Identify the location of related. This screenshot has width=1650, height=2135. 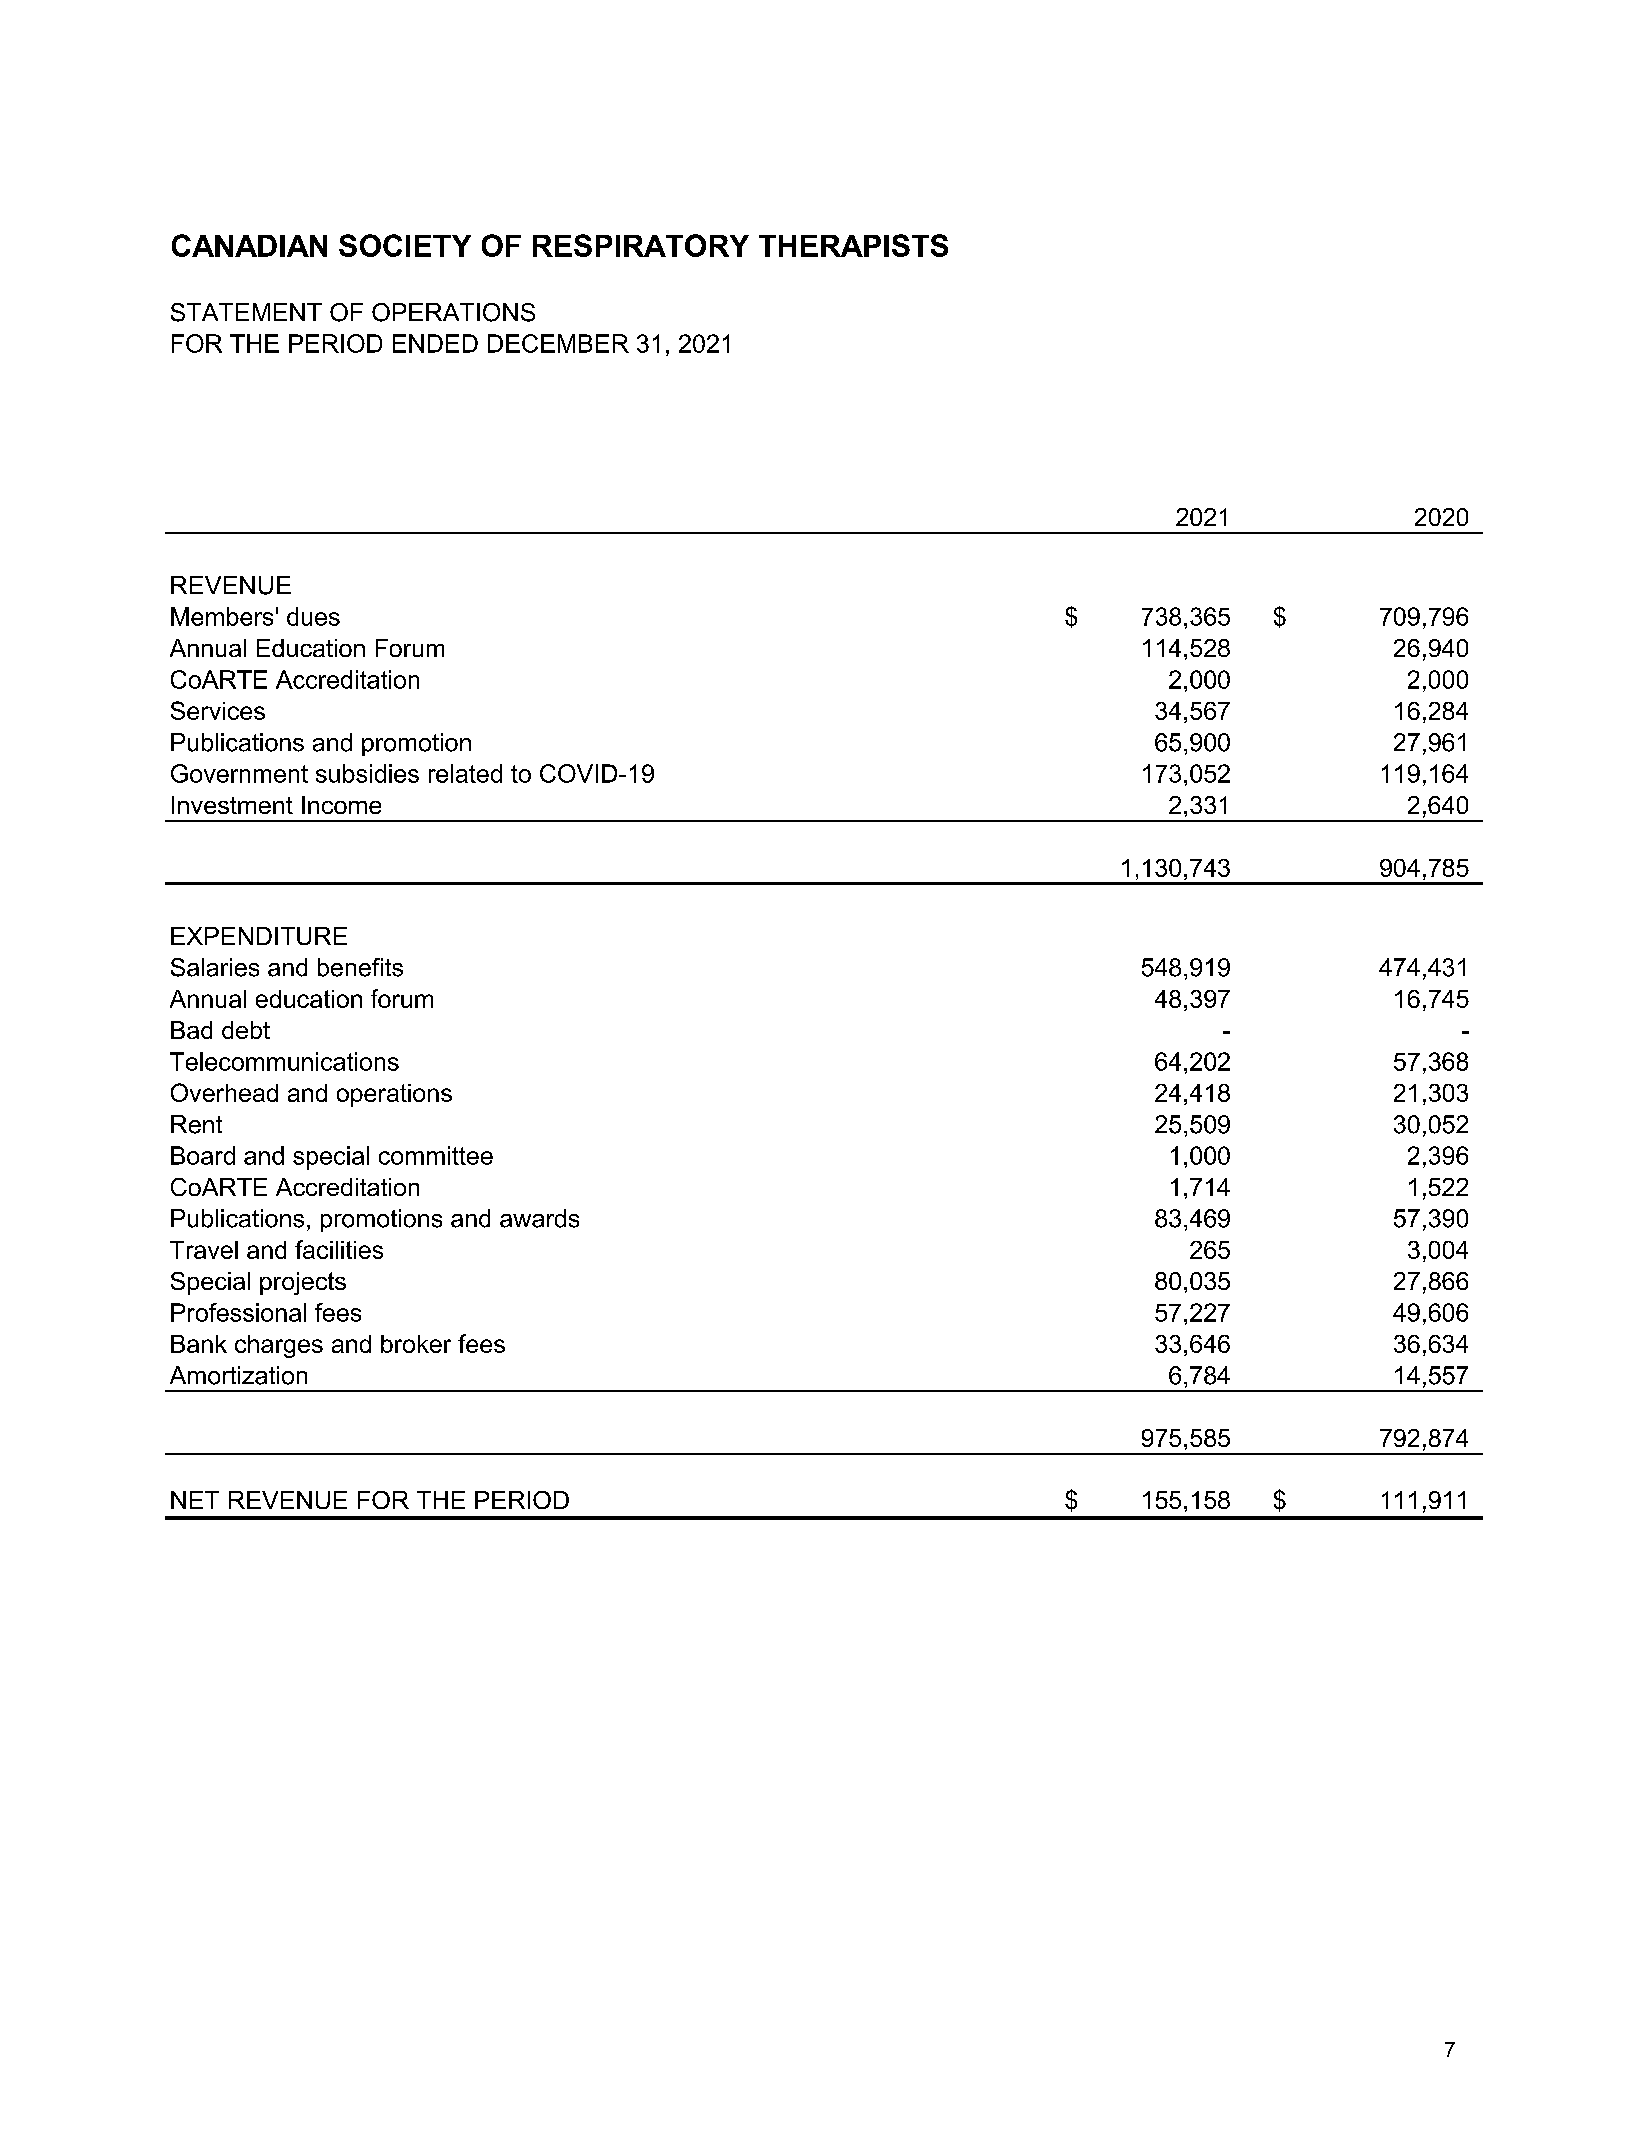
(465, 773).
